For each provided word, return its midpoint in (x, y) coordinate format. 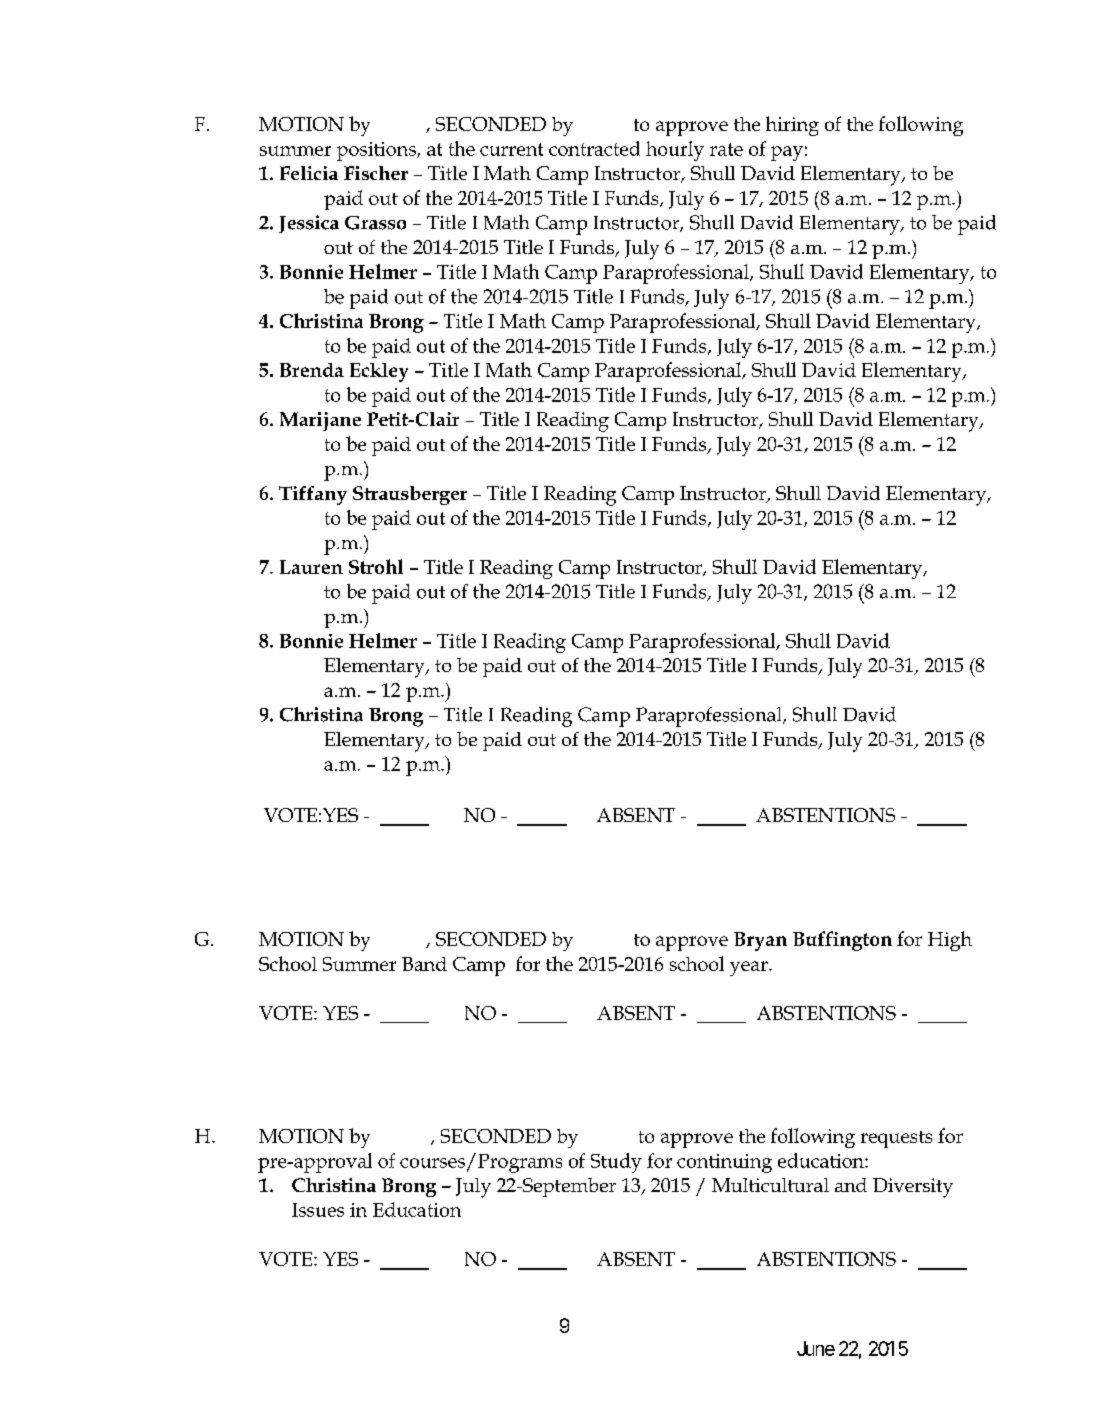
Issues (318, 1210)
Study (616, 1163)
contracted (594, 148)
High (950, 941)
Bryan (760, 941)
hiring (792, 126)
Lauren (311, 567)
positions (377, 151)
